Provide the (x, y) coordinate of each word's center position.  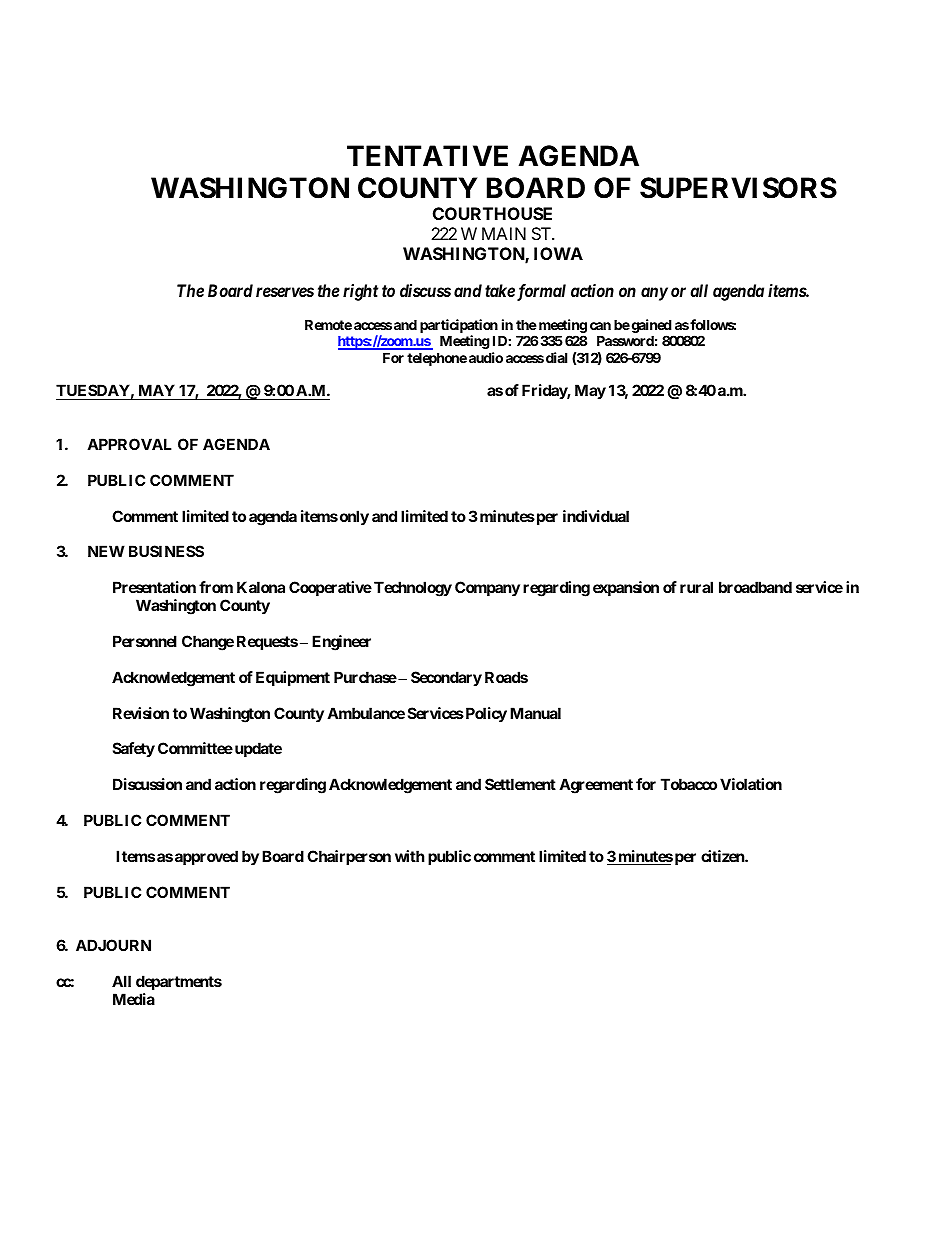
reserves (285, 292)
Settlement (520, 784)
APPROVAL (129, 444)
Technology (413, 589)
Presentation (154, 587)
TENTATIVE (427, 155)
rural (696, 587)
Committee (195, 748)
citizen (723, 856)
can (600, 326)
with (409, 856)
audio (486, 357)
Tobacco (689, 784)
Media (134, 999)
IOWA (558, 253)
